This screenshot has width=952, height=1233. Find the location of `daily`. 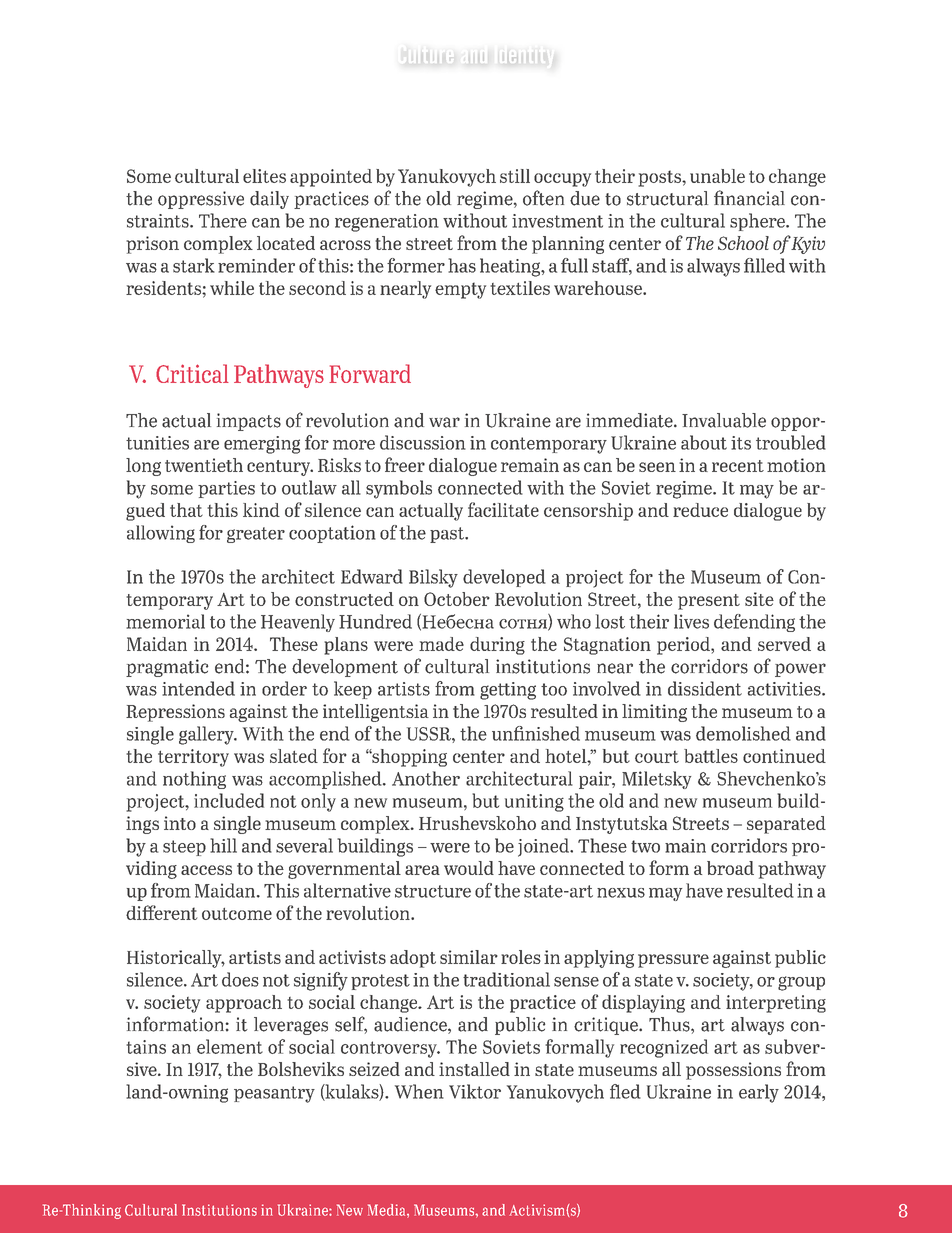

daily is located at coordinates (269, 200).
